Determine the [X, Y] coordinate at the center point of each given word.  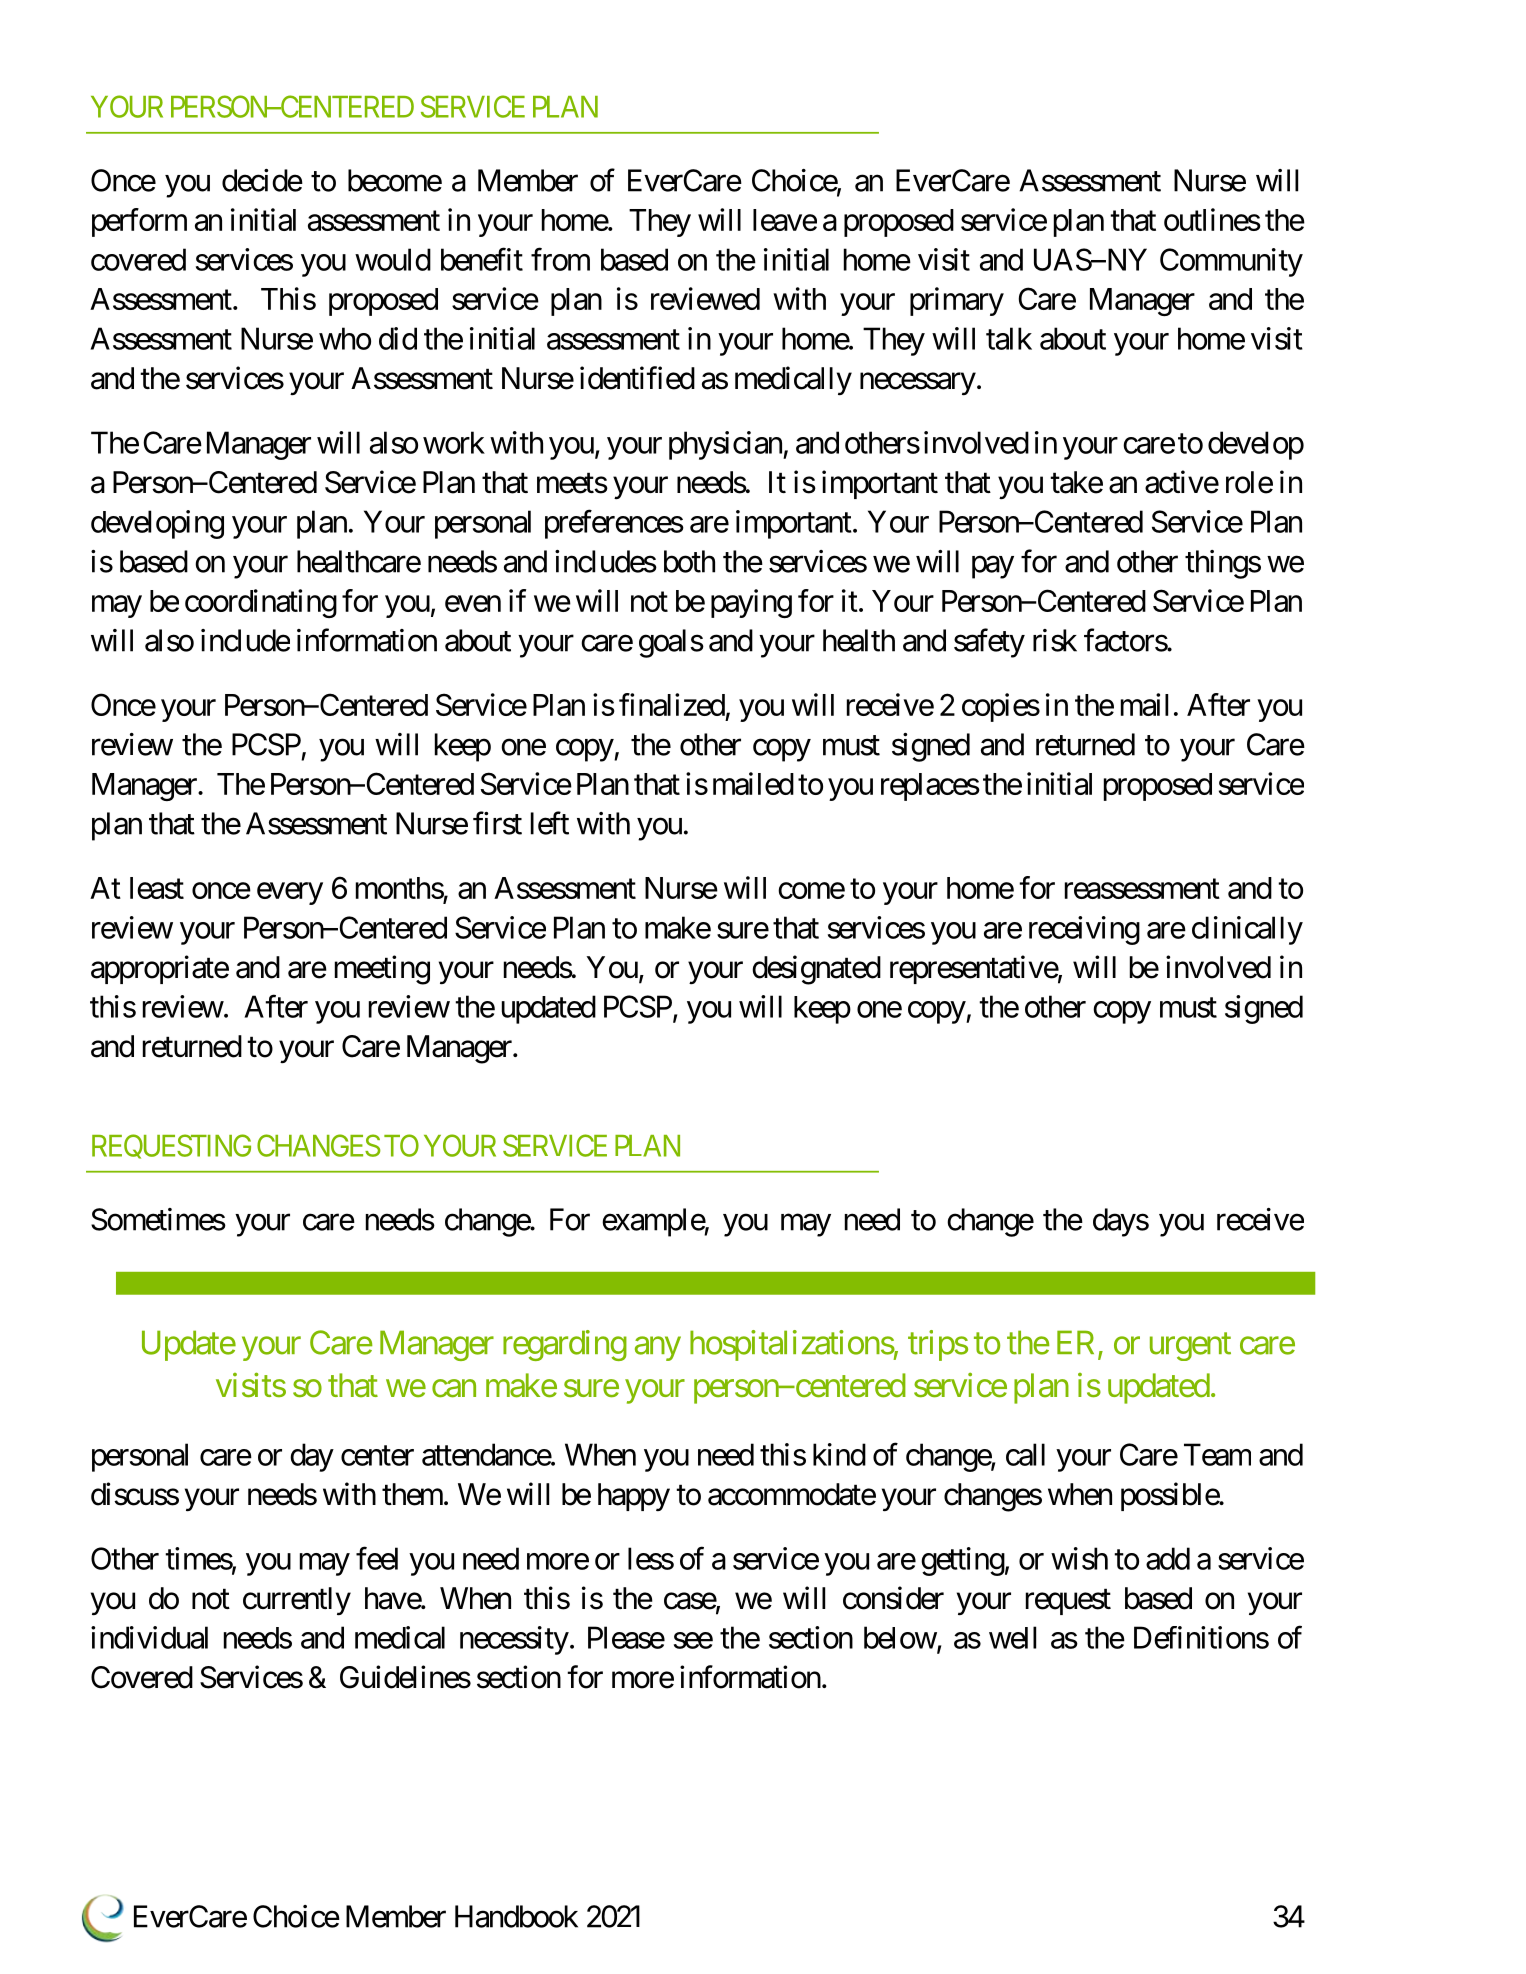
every [290, 894]
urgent [1190, 1347]
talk [1009, 338]
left [550, 823]
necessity [514, 1640]
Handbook [516, 1916]
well [1012, 1637]
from [560, 259]
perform [139, 222]
